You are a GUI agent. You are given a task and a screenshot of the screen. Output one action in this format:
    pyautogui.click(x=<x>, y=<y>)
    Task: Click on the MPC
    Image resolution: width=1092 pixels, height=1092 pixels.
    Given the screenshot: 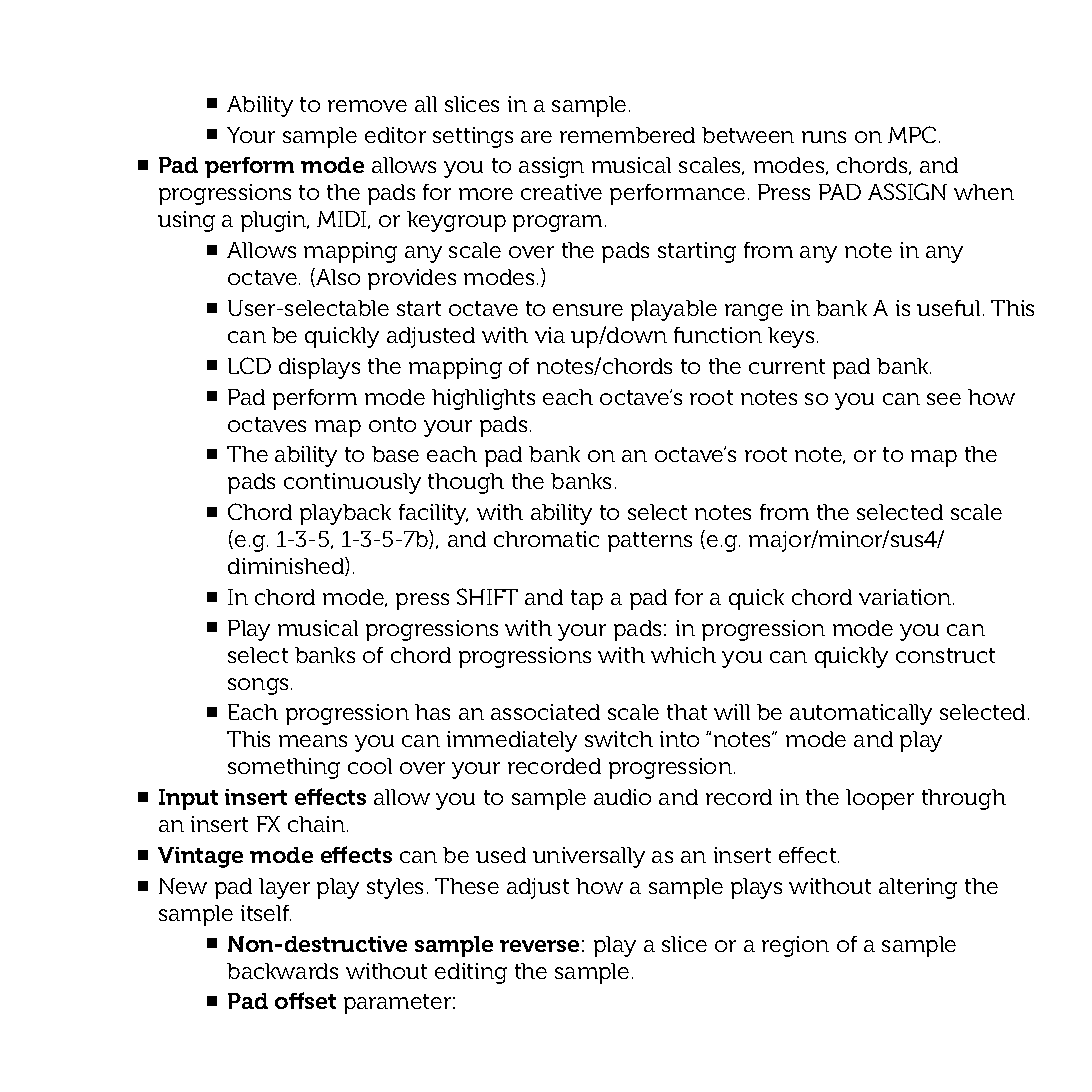 What is the action you would take?
    pyautogui.click(x=912, y=134)
